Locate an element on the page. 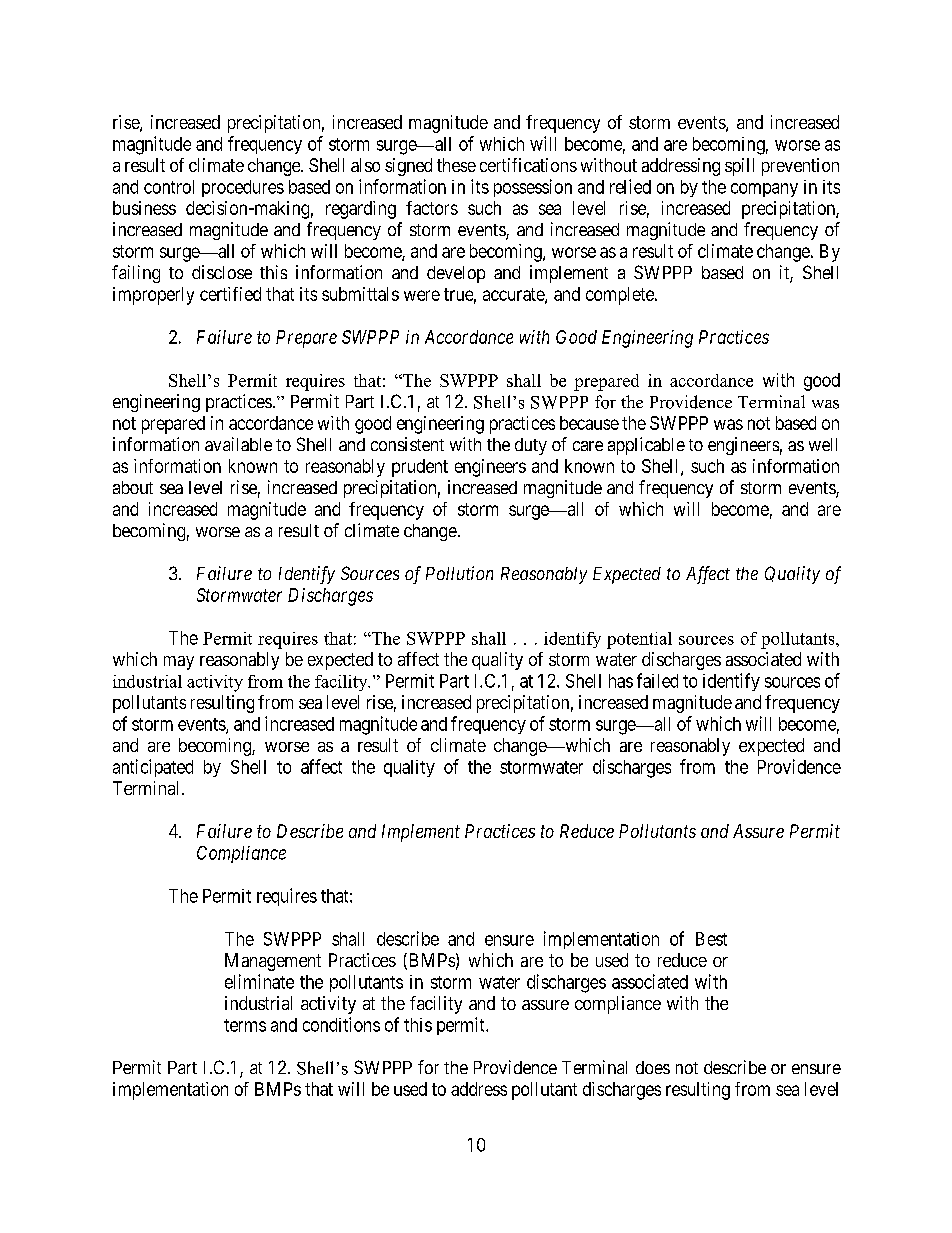 Image resolution: width=952 pixels, height=1233 pixels. Best is located at coordinates (711, 939).
